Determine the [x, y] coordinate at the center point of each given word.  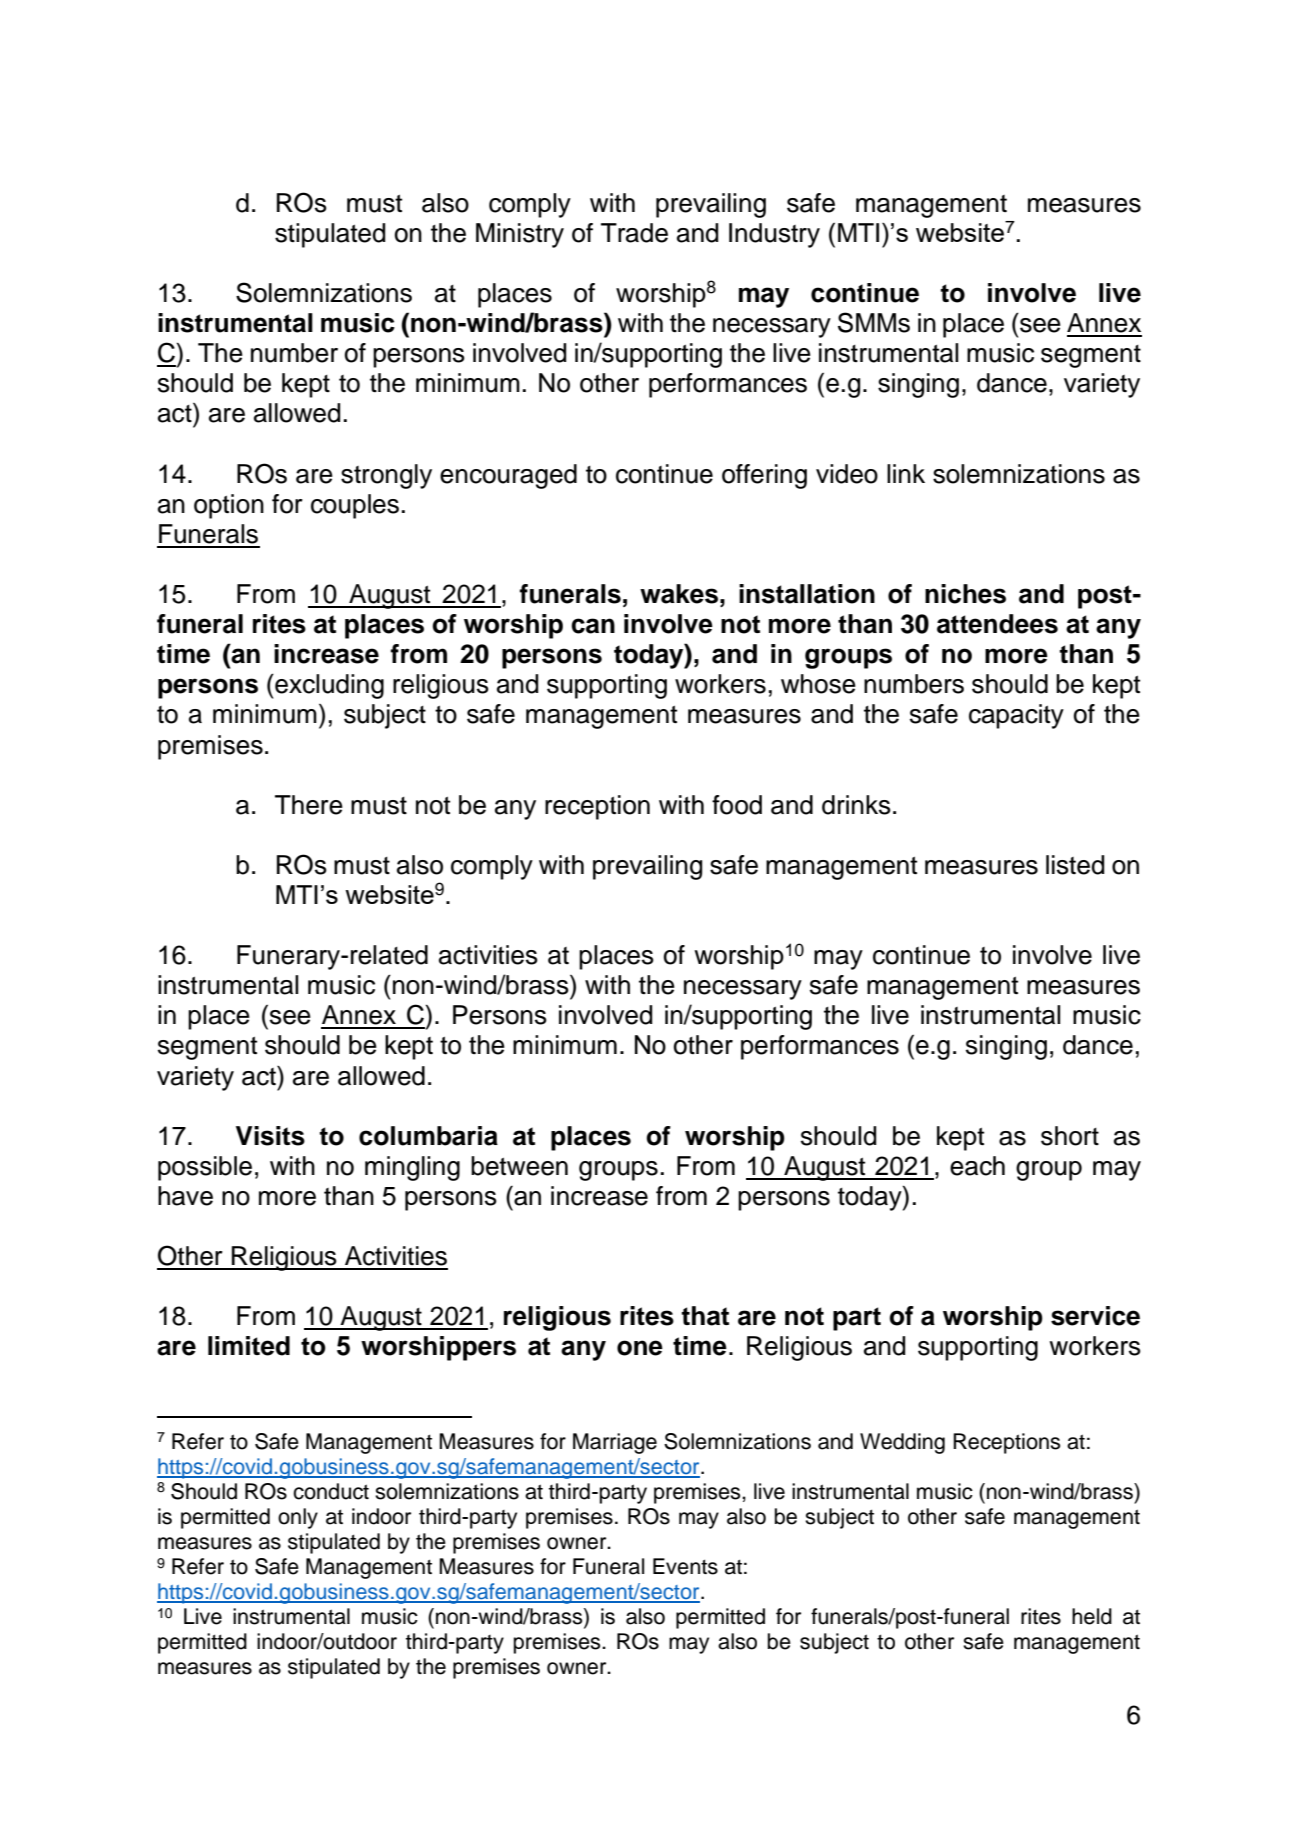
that [705, 1316]
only [298, 1518]
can [593, 626]
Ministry [520, 235]
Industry [774, 235]
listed [1075, 865]
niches [965, 594]
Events [685, 1566]
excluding [328, 686]
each [977, 1166]
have [185, 1196]
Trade [634, 233]
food [737, 805]
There [309, 805]
